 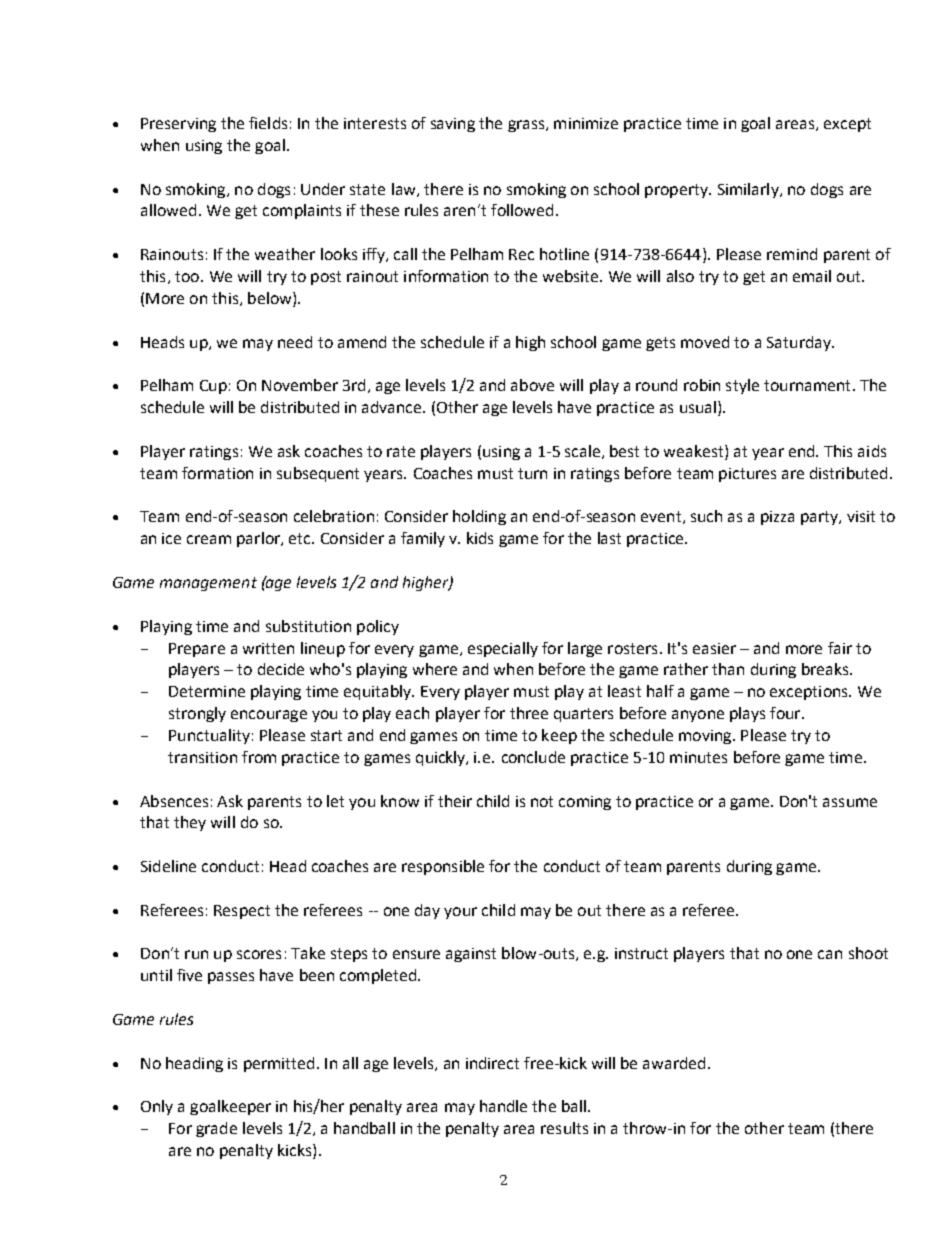 I want to click on turn, so click(x=532, y=473).
